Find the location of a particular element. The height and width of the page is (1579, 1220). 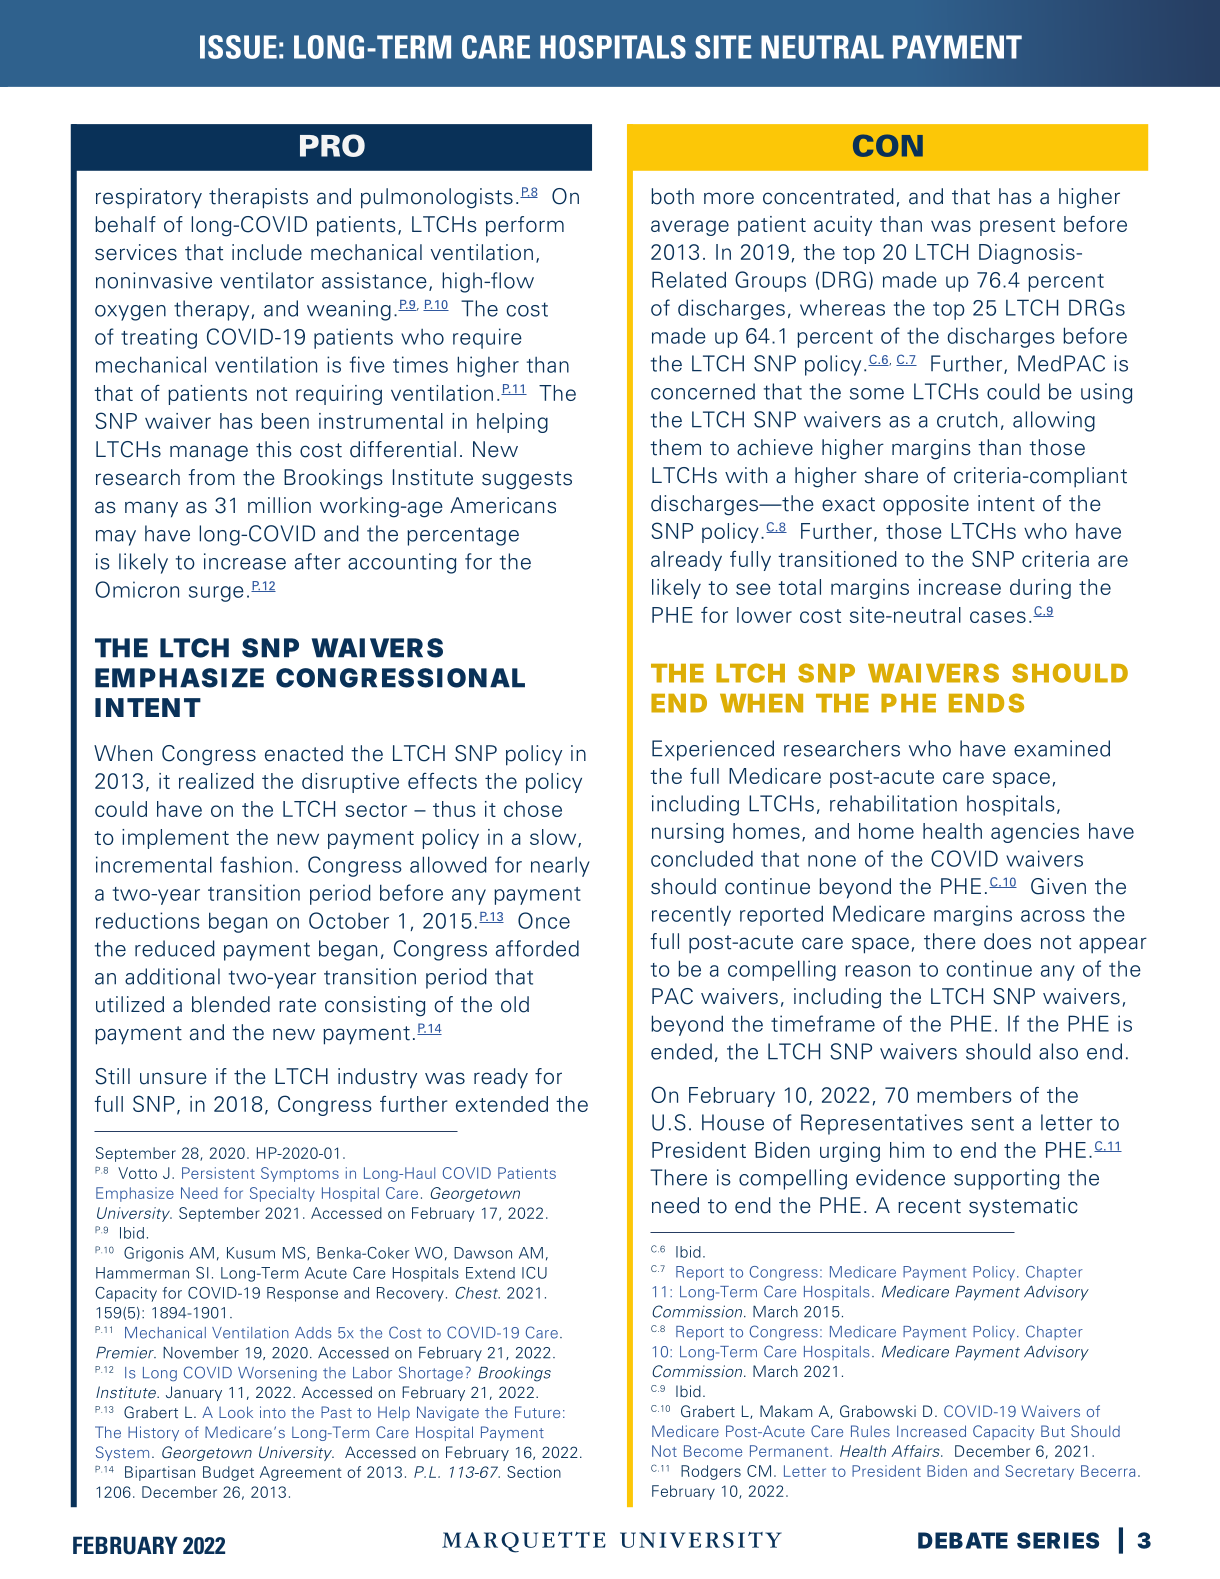

ISSUE is located at coordinates (238, 47).
